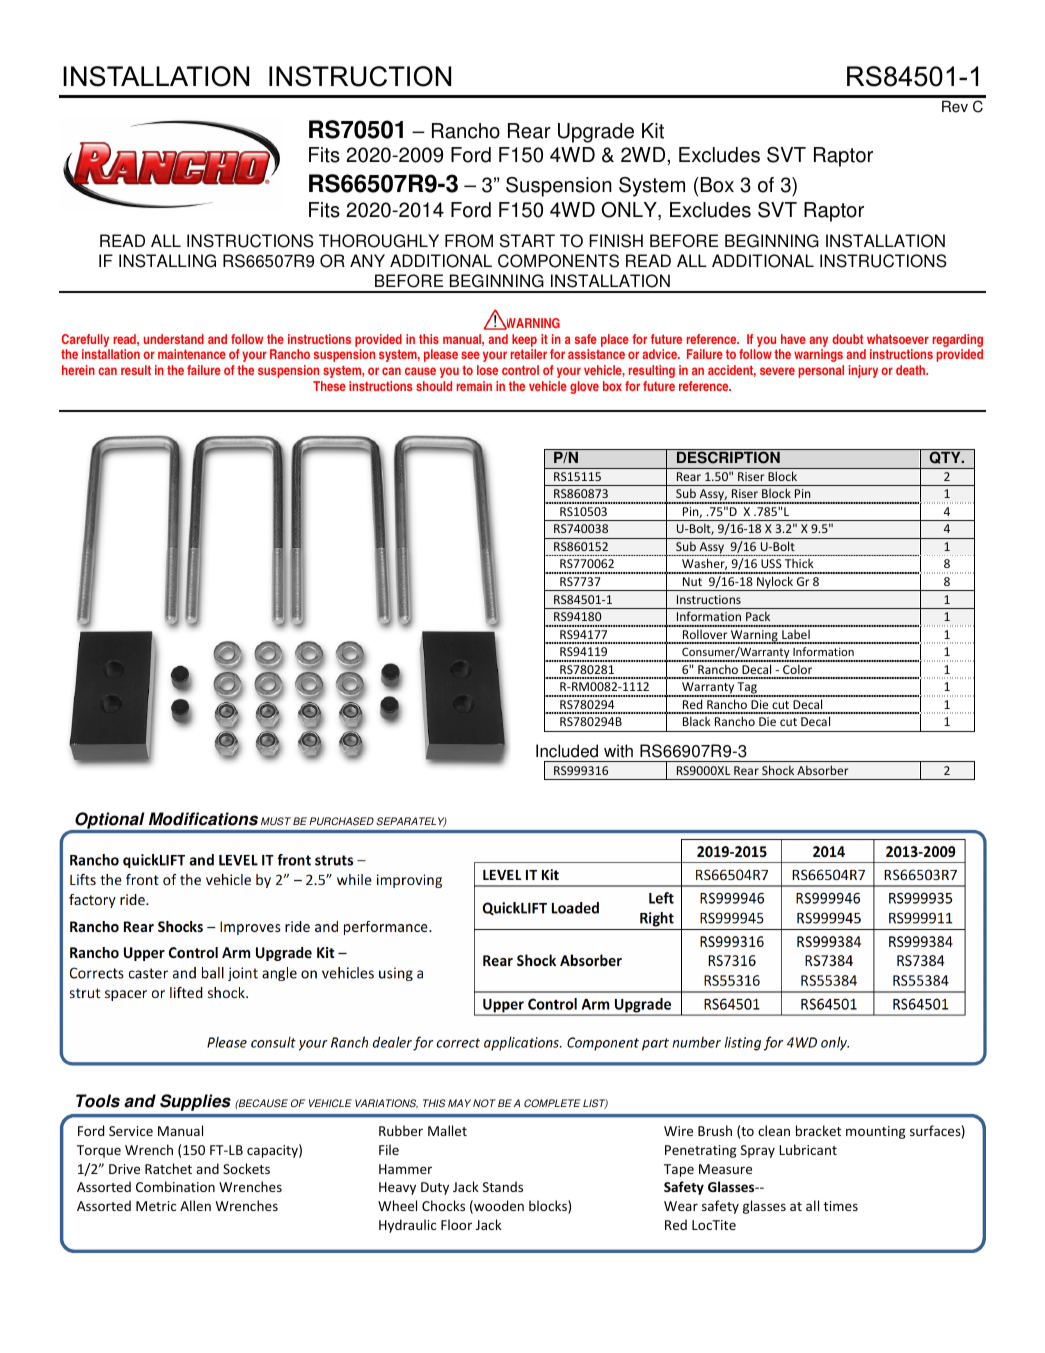 The width and height of the document is (1045, 1353). Describe the element at coordinates (474, 386) in the document. I see `remain` at that location.
